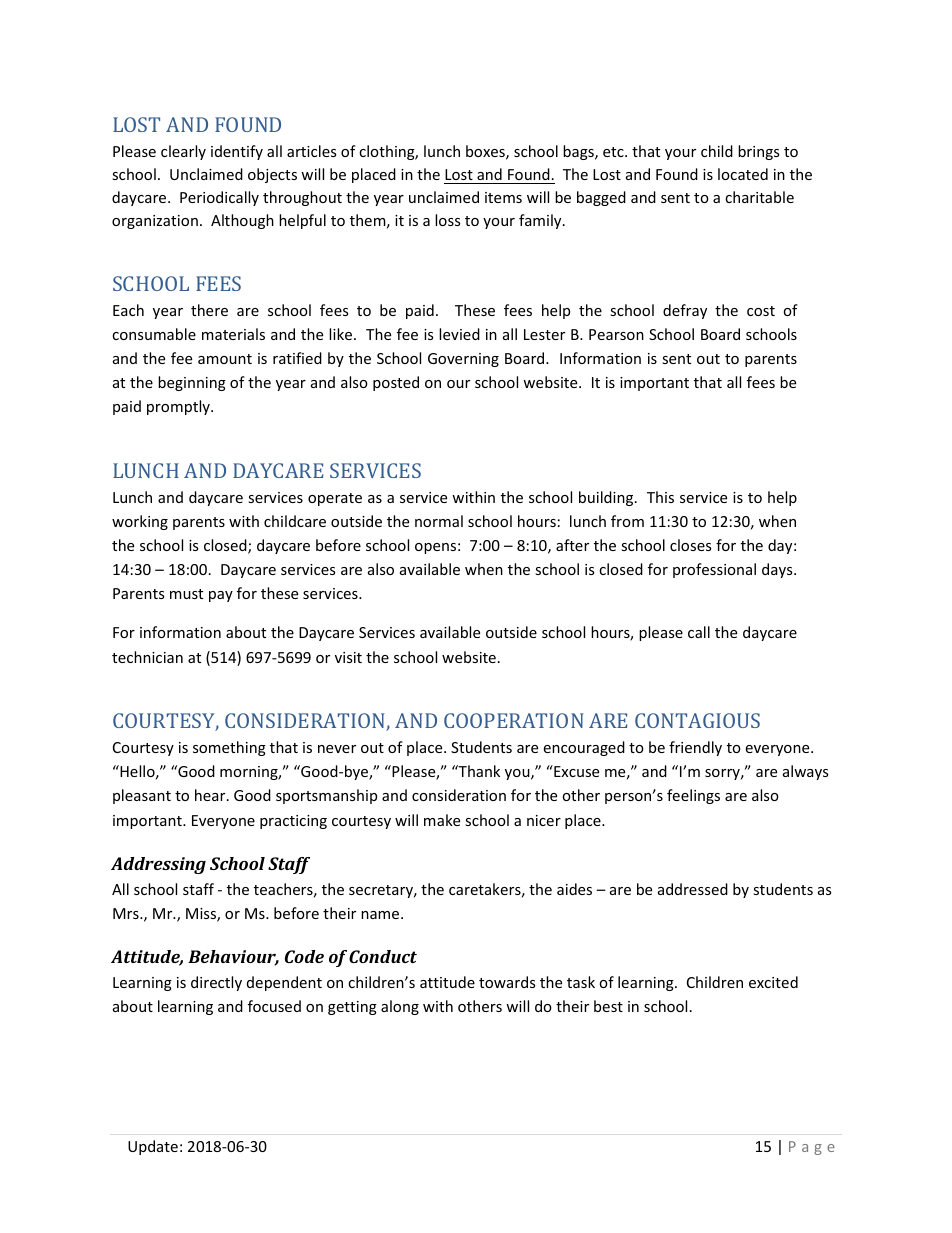 The height and width of the page is (1233, 952). What do you see at coordinates (697, 720) in the page?
I see `CONTAGIOUS` at bounding box center [697, 720].
